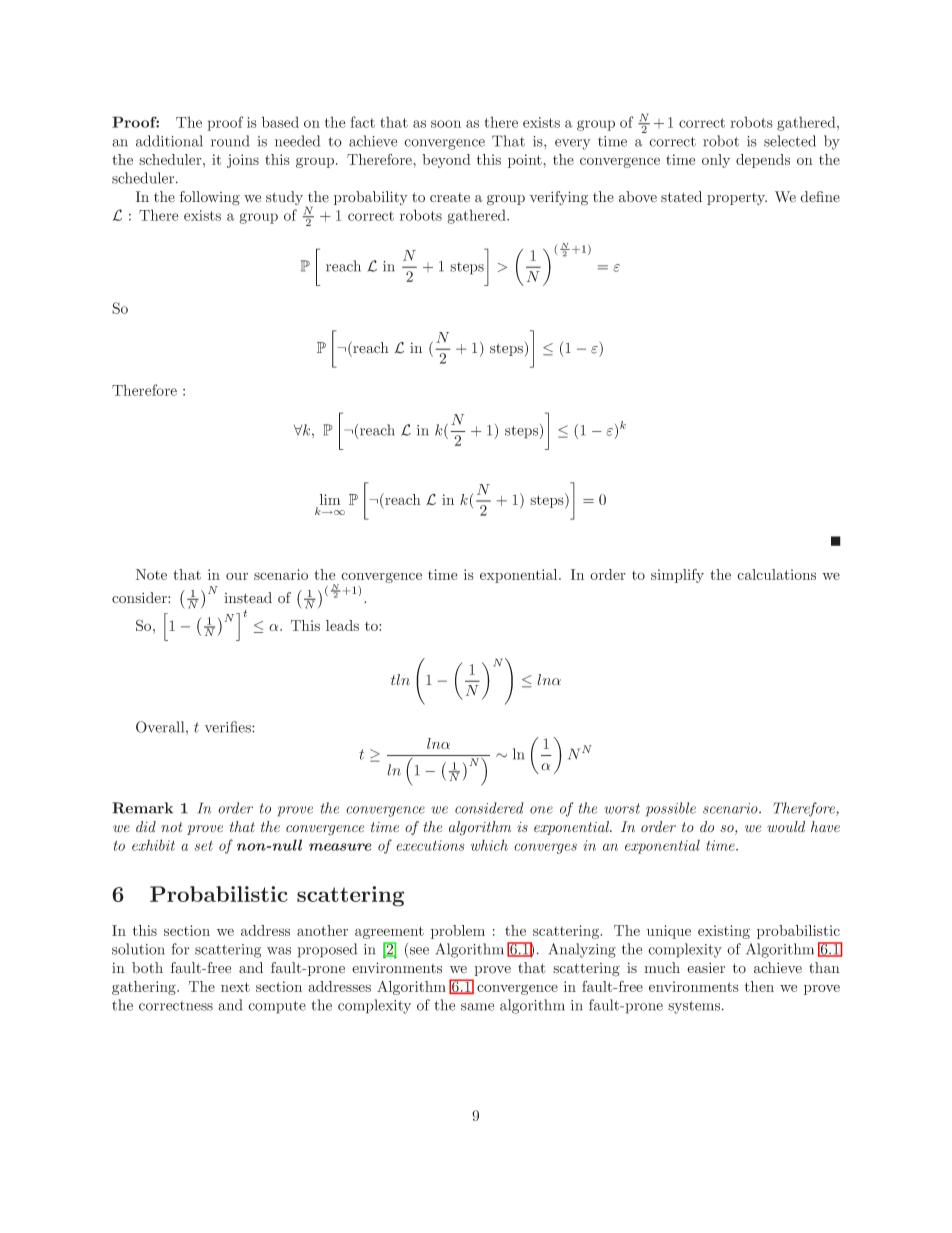  Describe the element at coordinates (737, 199) in the screenshot. I see `property` at that location.
